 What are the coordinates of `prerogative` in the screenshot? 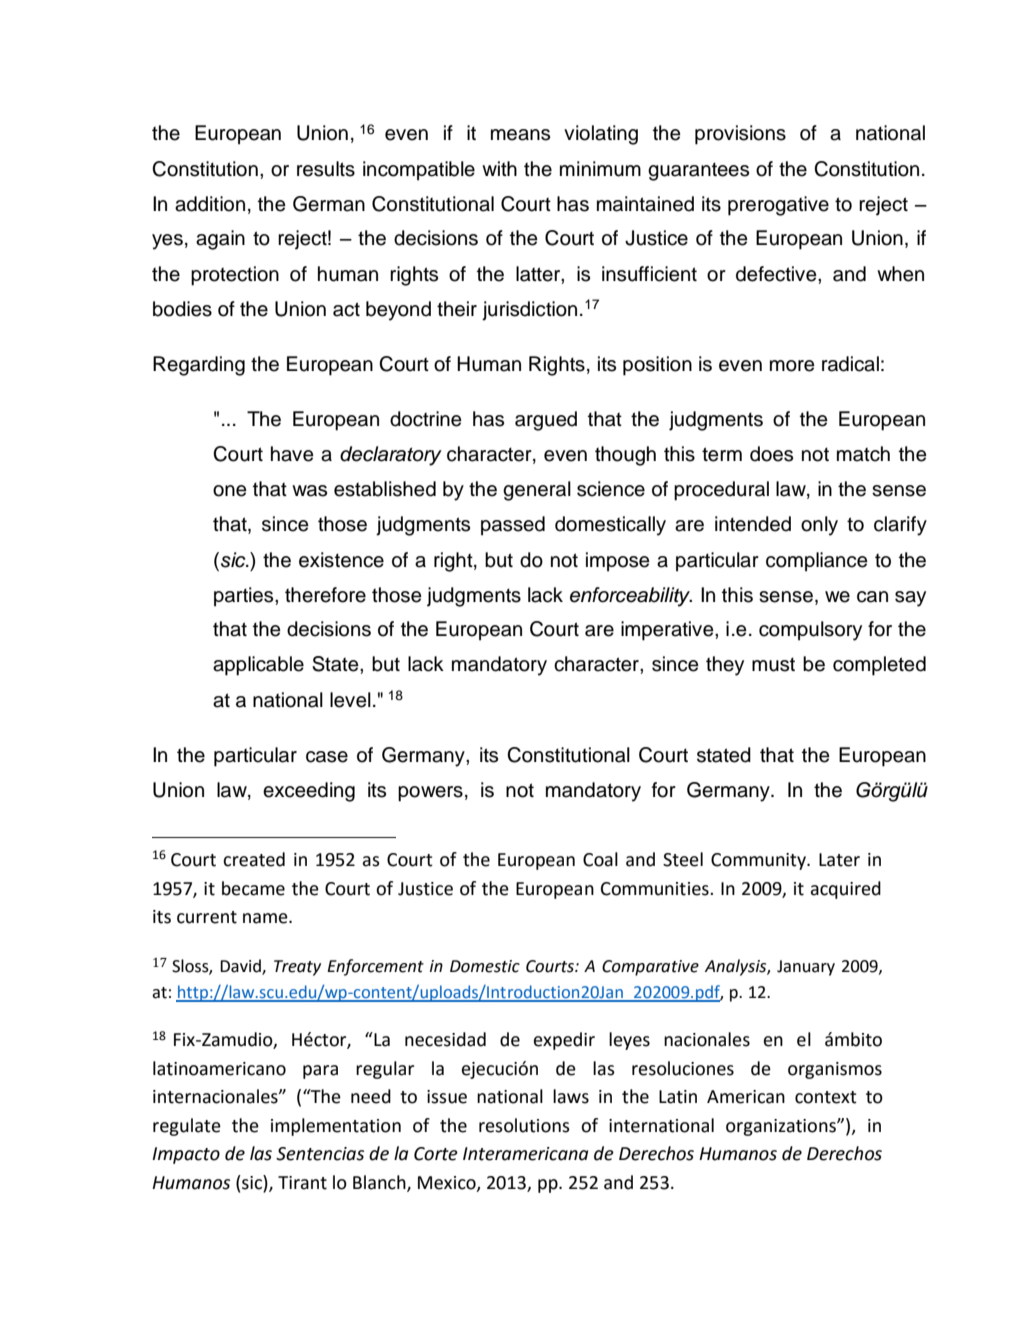 It's located at (778, 206).
